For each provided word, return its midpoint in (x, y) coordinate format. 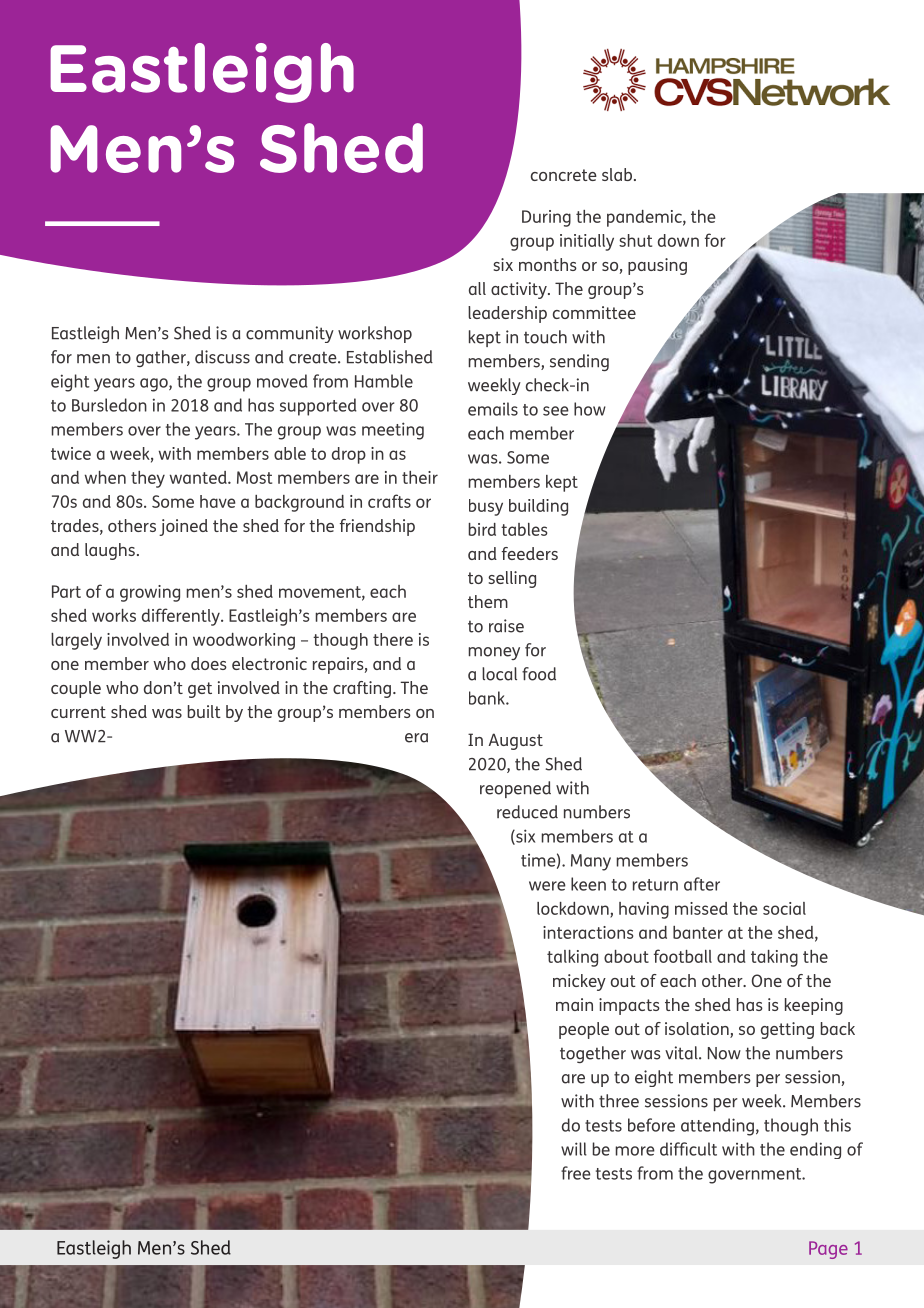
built (204, 711)
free (576, 1173)
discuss (222, 357)
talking (572, 958)
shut (635, 240)
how (590, 409)
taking (774, 958)
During (546, 218)
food (539, 674)
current (78, 712)
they (148, 479)
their (420, 477)
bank (488, 698)
